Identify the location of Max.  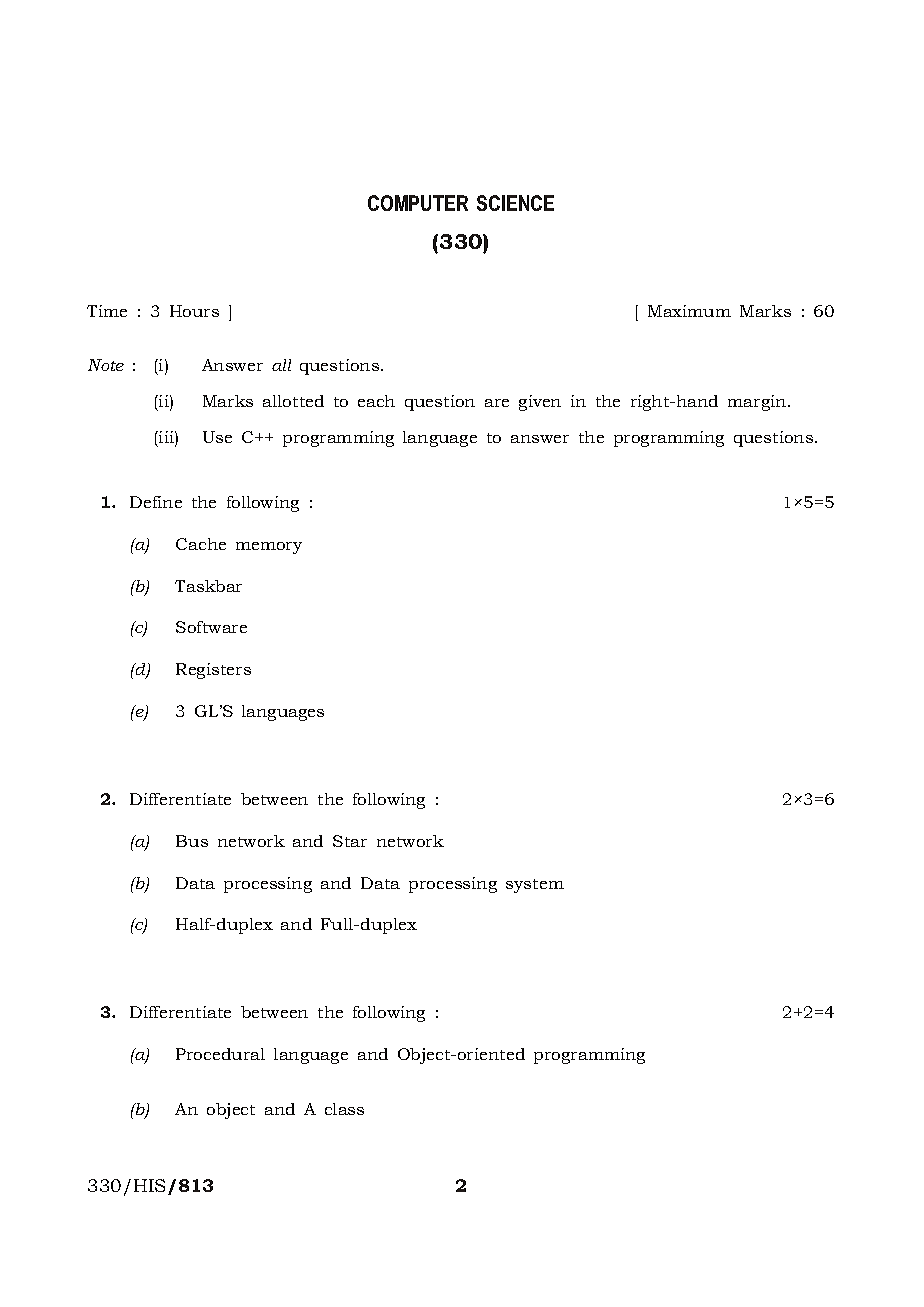
(665, 311).
